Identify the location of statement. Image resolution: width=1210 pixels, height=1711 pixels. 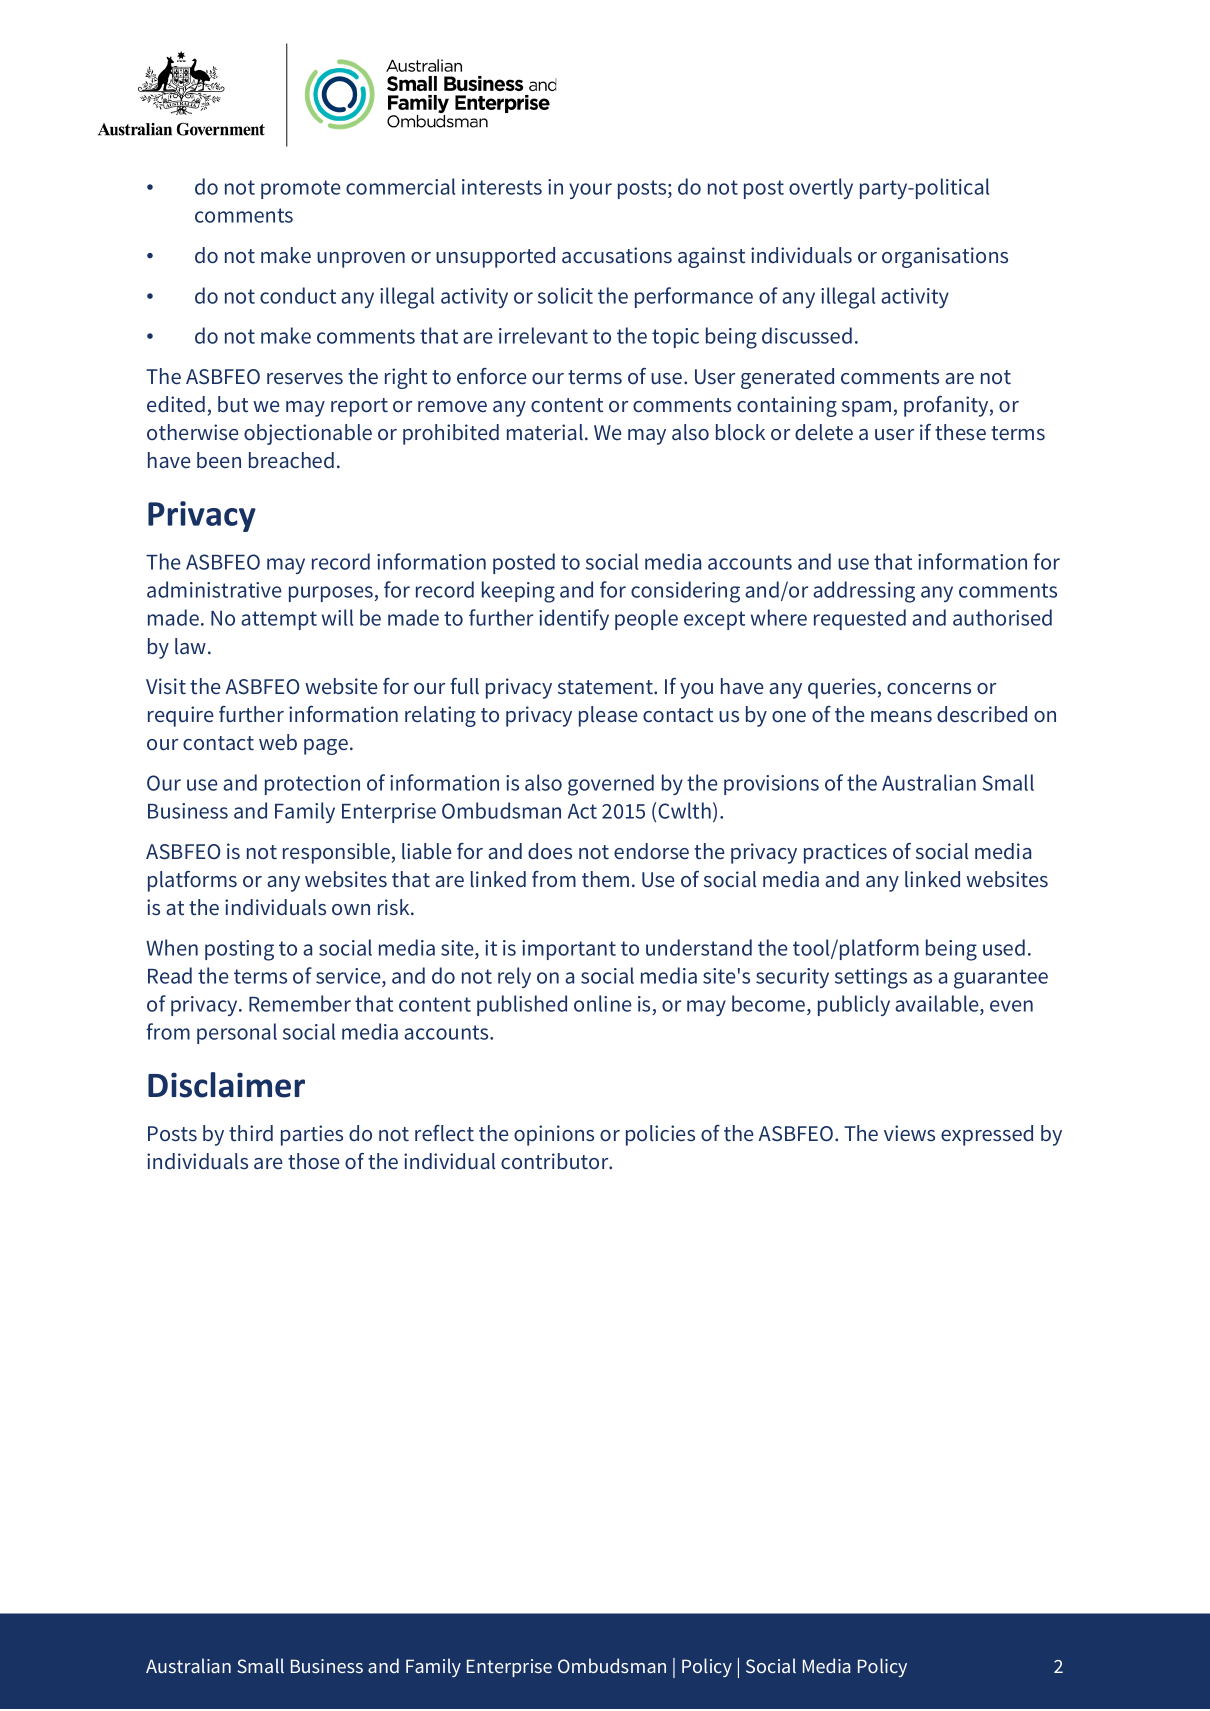
(606, 687).
